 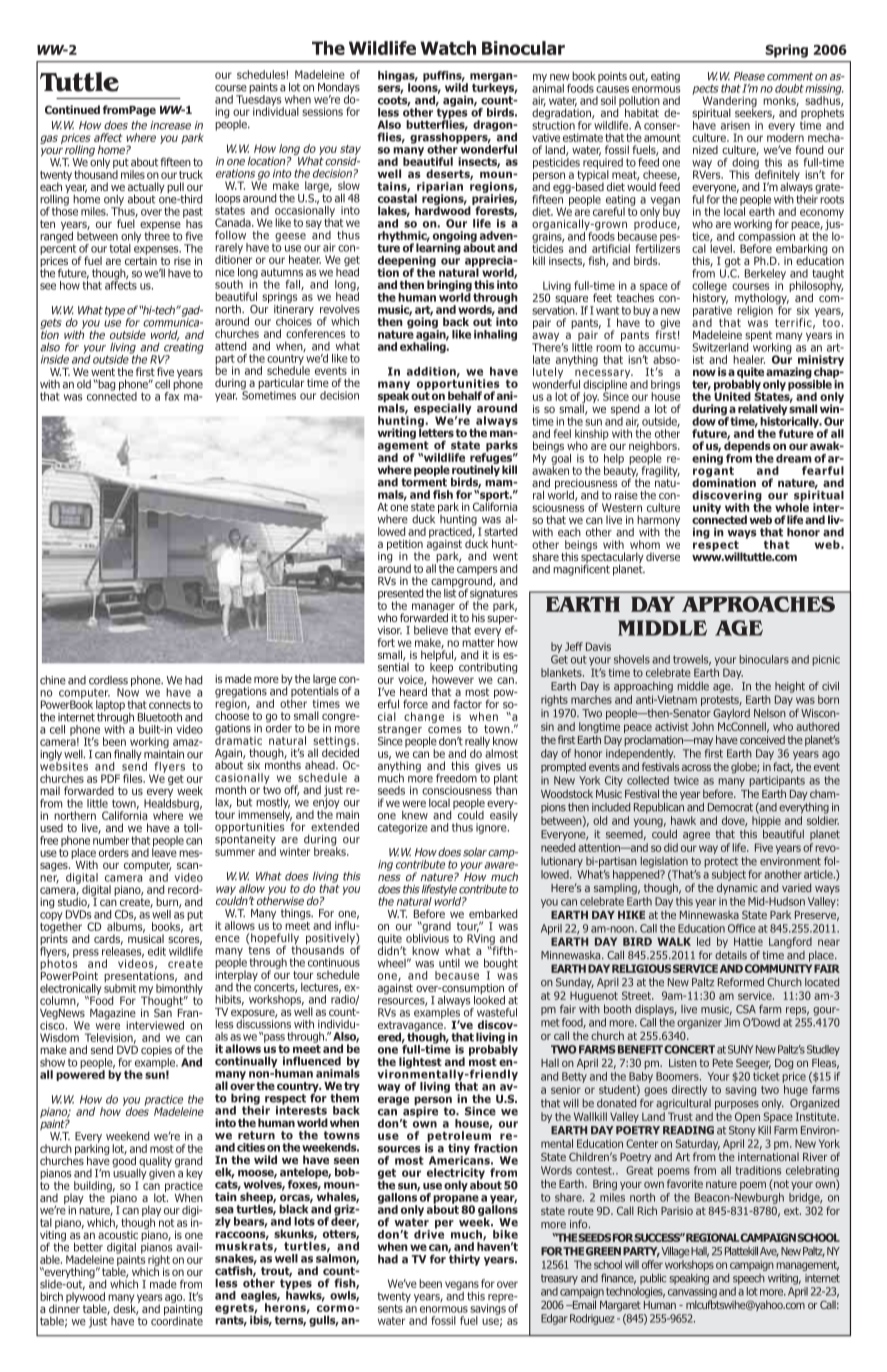 What do you see at coordinates (749, 1279) in the image?
I see `speech` at bounding box center [749, 1279].
